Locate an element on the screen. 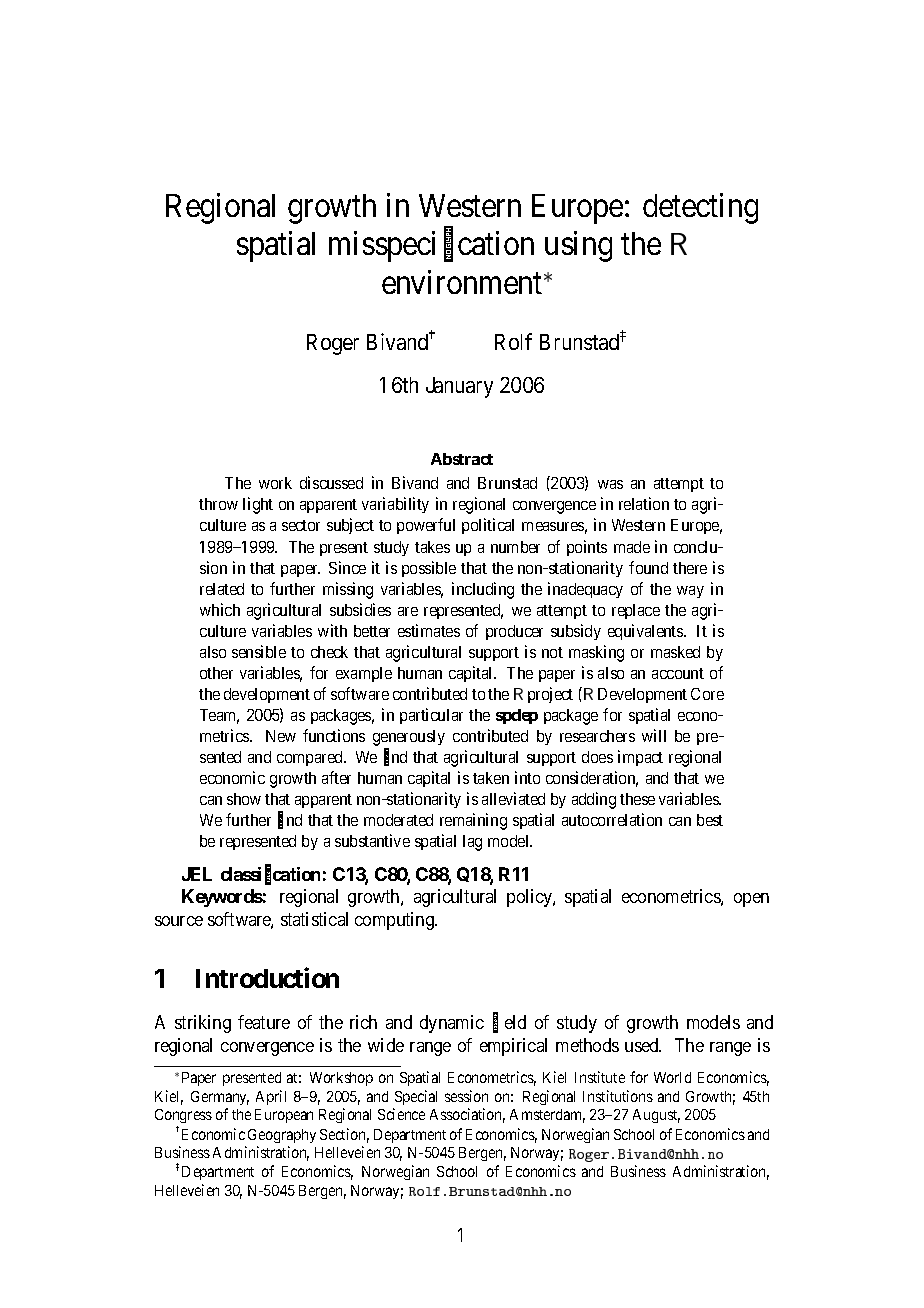  was is located at coordinates (610, 484).
